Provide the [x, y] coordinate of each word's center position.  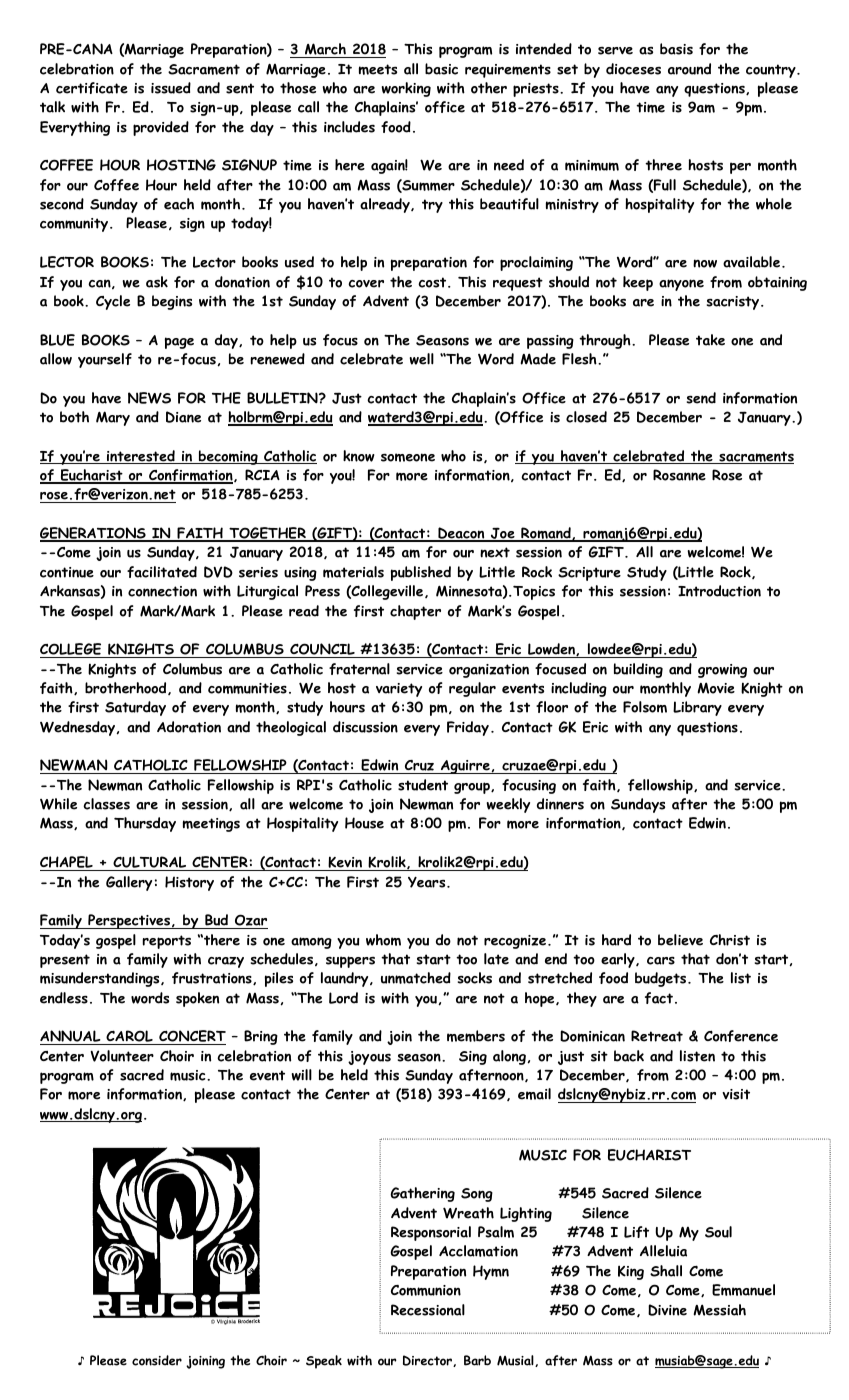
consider [157, 1360]
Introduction [719, 591]
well [422, 359]
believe [680, 940]
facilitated [162, 572]
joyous [369, 1058]
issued [171, 88]
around [689, 69]
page [179, 343]
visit [736, 1094]
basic [441, 69]
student [423, 785]
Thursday [145, 824]
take [710, 340]
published [421, 573]
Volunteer [122, 1056]
